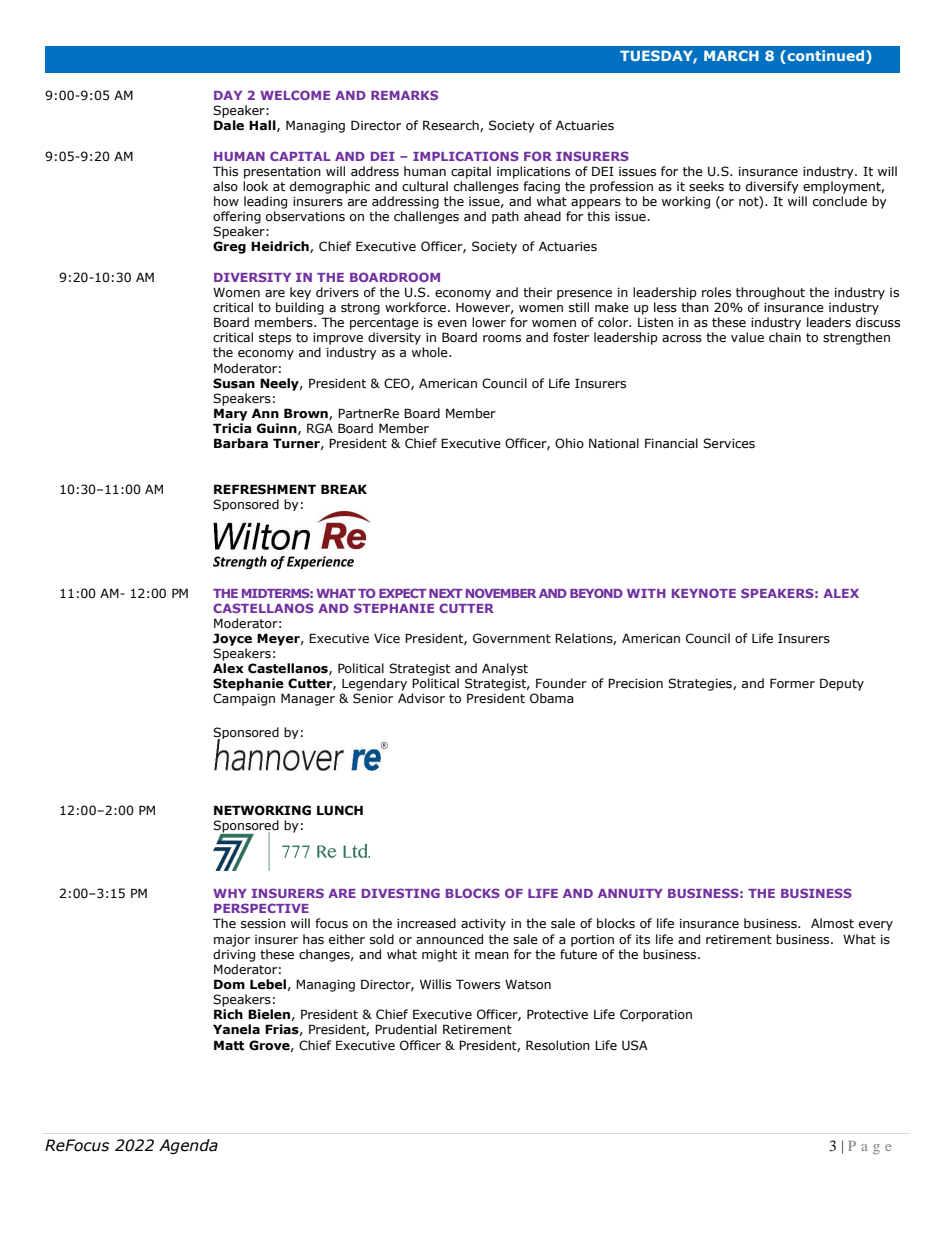 This image has height=1233, width=952. What do you see at coordinates (558, 1045) in the image?
I see `Resolution` at bounding box center [558, 1045].
